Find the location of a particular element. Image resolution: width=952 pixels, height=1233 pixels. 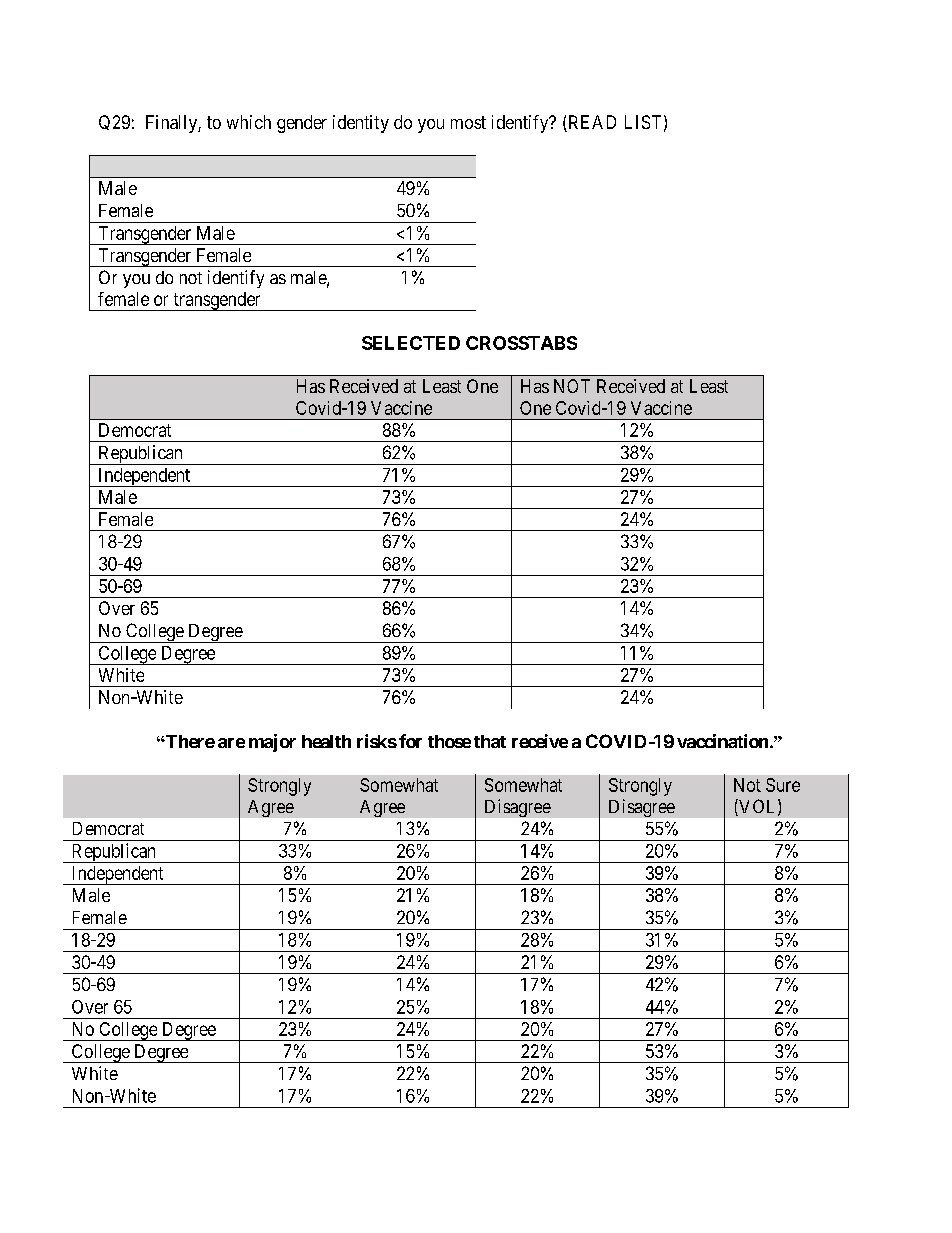

Sure is located at coordinates (783, 785).
